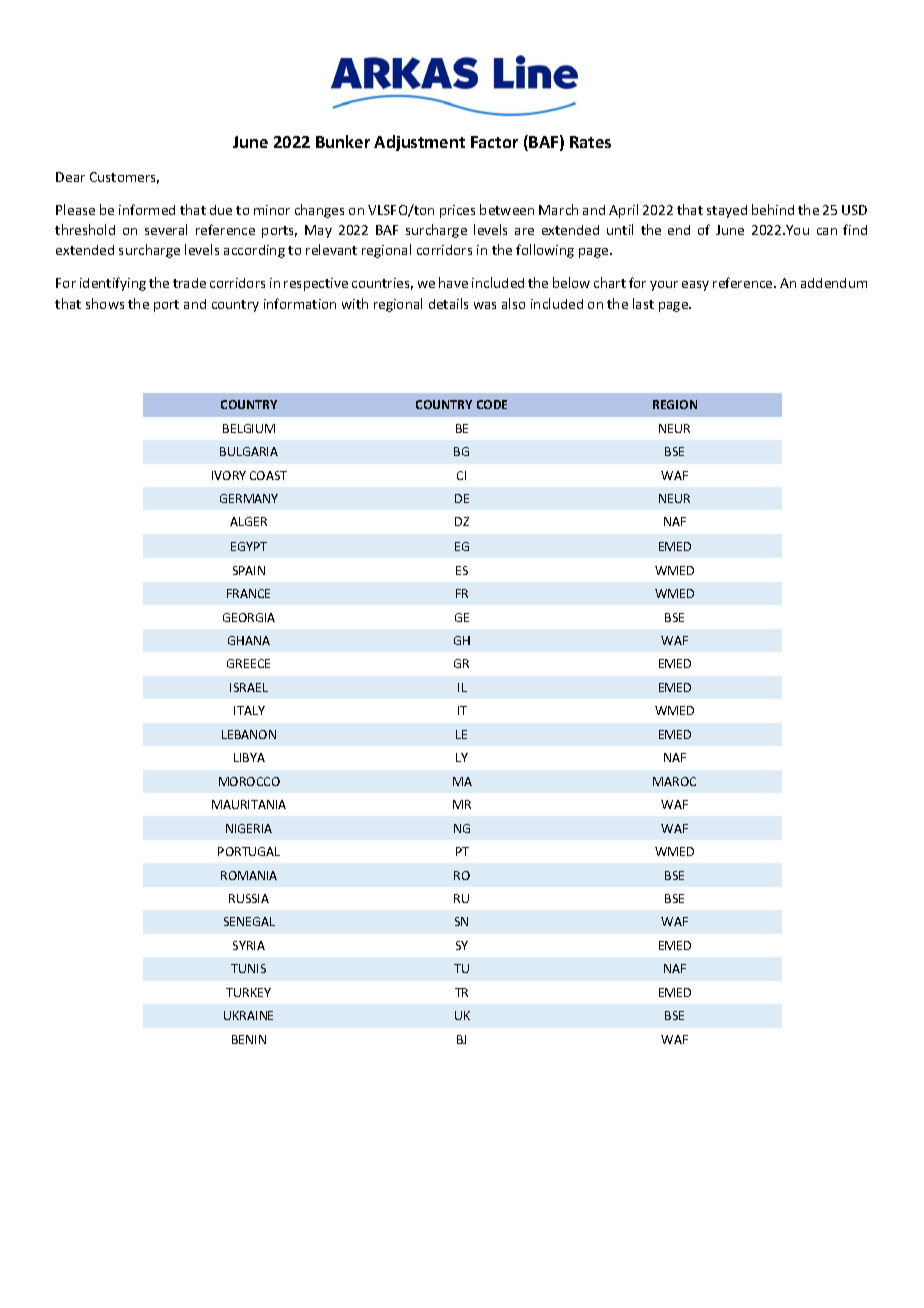 This image has width=924, height=1308. I want to click on TURKEY, so click(248, 992).
